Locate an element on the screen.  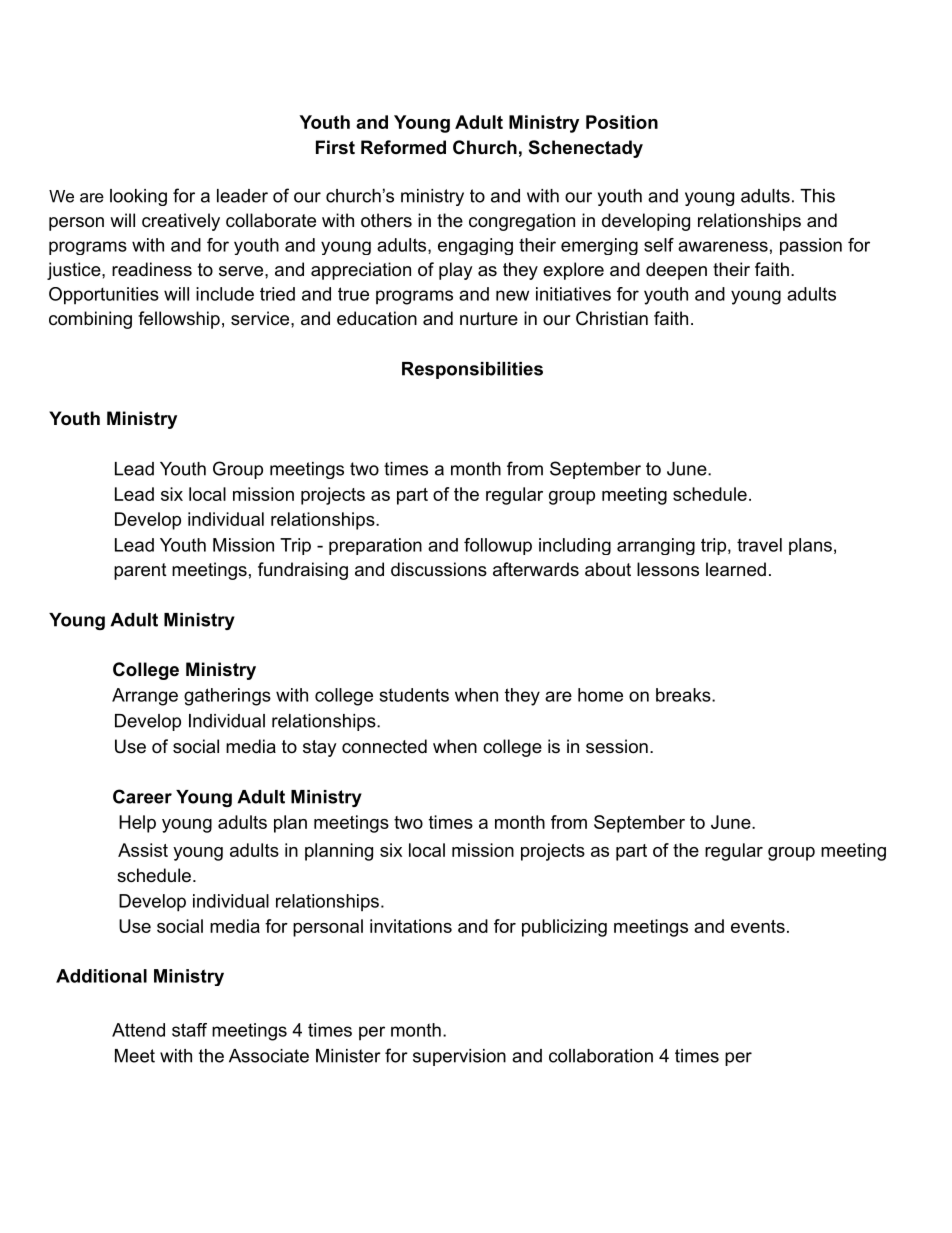
supervision is located at coordinates (459, 1057).
